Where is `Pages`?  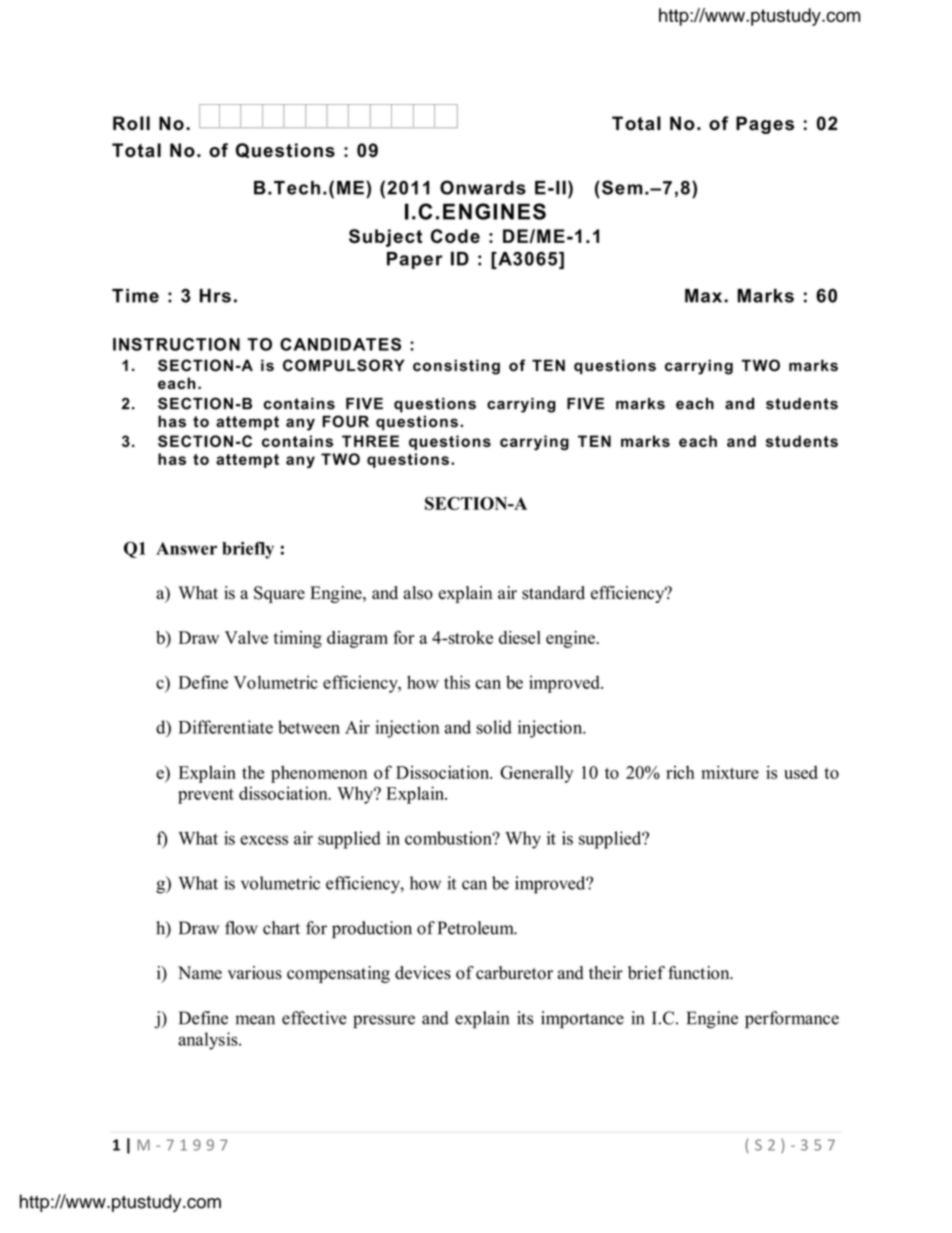
Pages is located at coordinates (765, 125).
